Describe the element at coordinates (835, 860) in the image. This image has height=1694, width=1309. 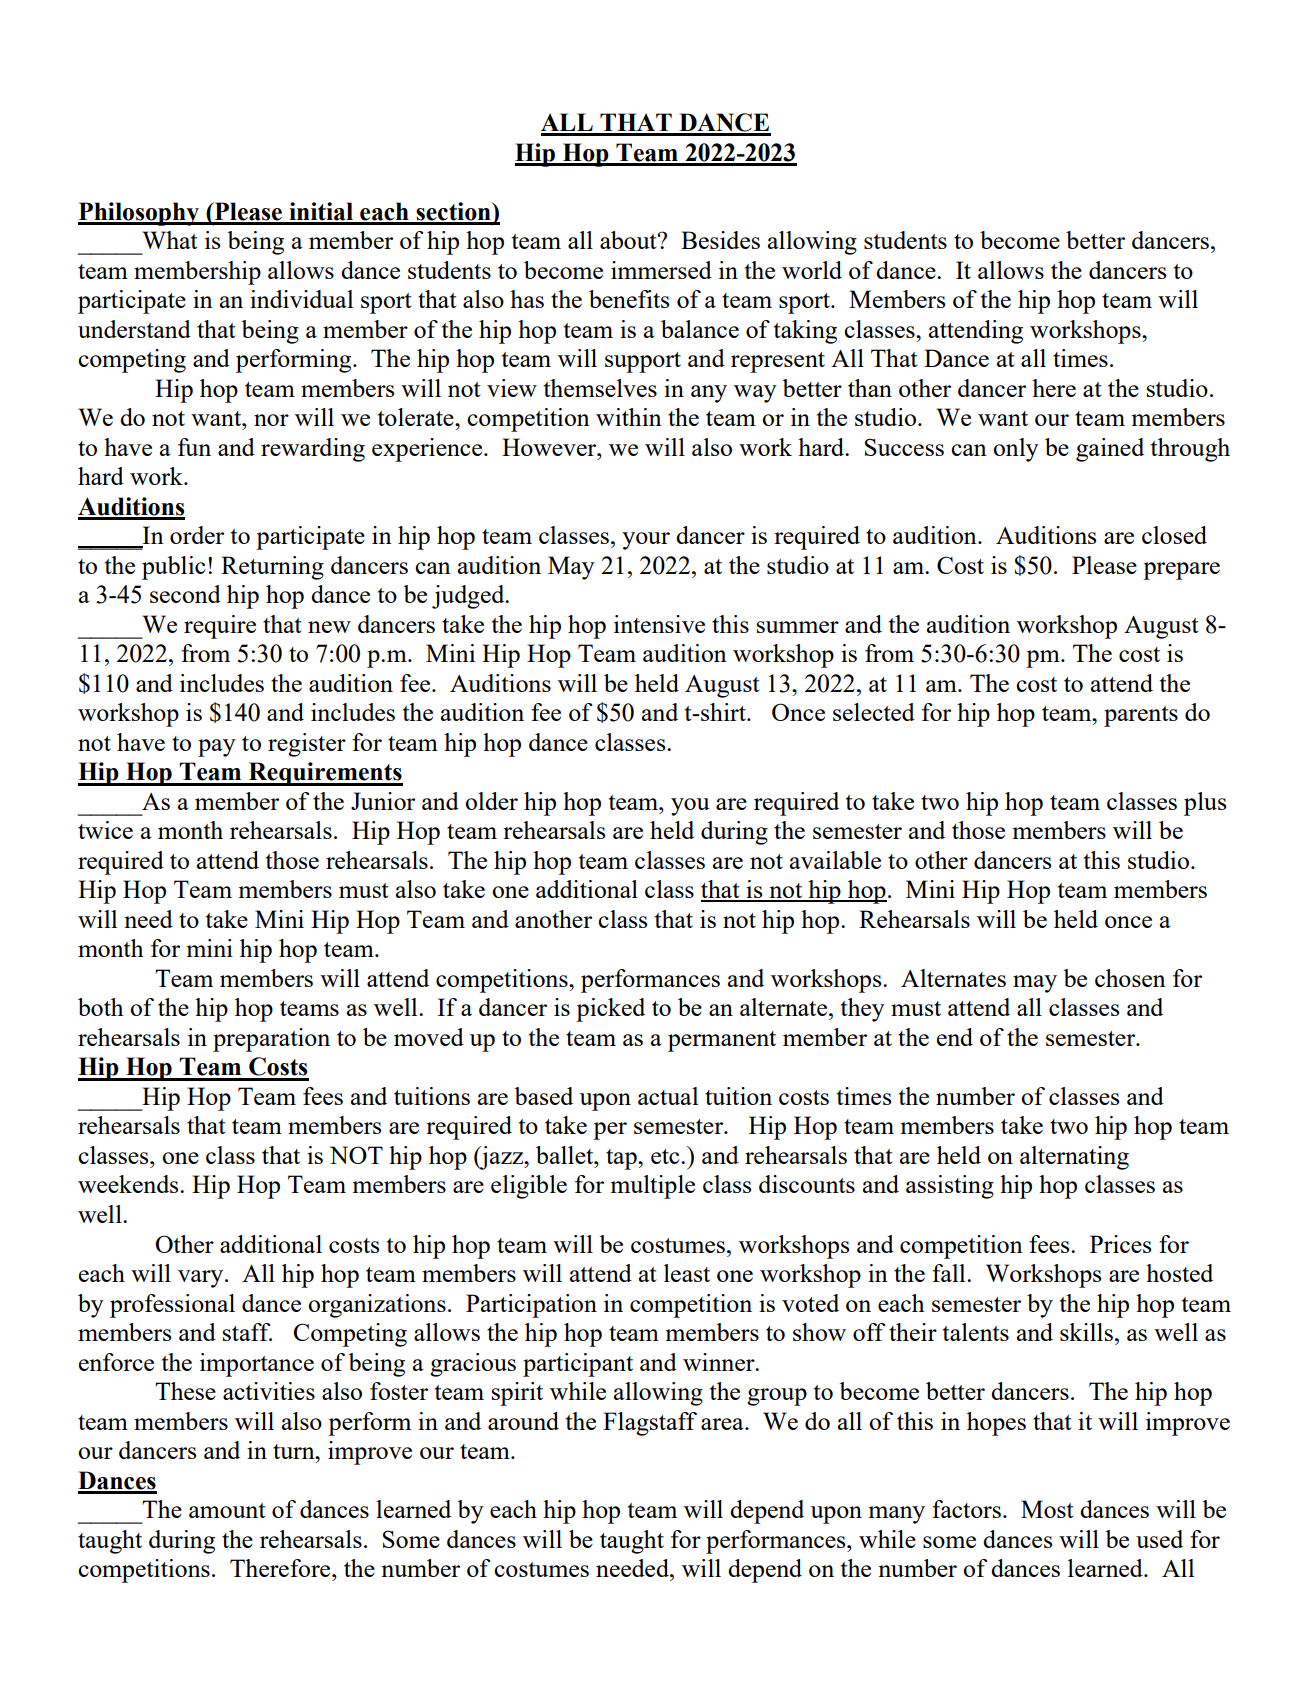
I see `available` at that location.
